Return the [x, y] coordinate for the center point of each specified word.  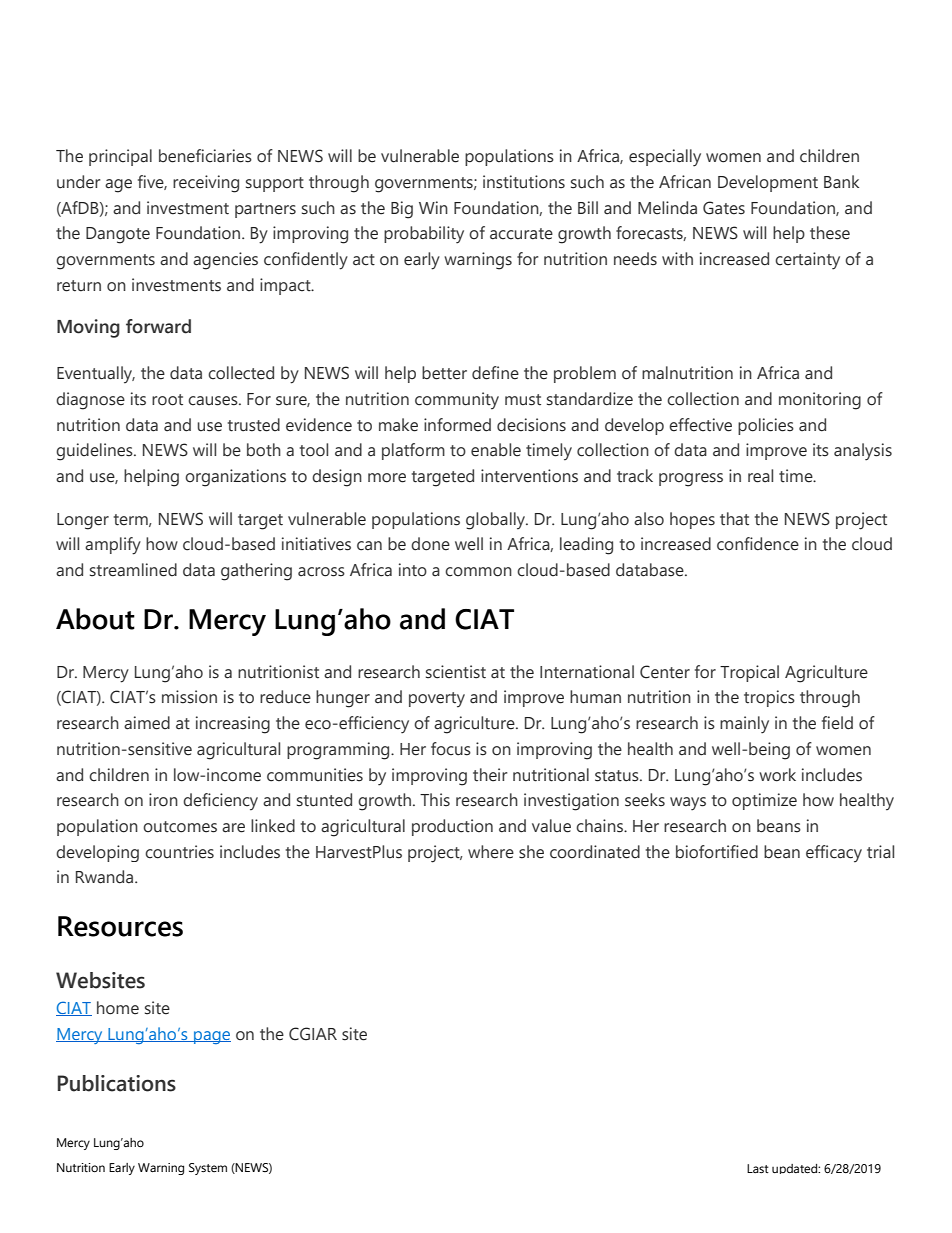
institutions [524, 182]
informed [457, 425]
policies [766, 426]
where [491, 852]
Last [758, 1168]
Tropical [749, 673]
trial [880, 852]
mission [189, 697]
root [167, 400]
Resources [120, 926]
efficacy [834, 854]
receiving [206, 184]
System [208, 1169]
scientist [456, 672]
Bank [841, 182]
